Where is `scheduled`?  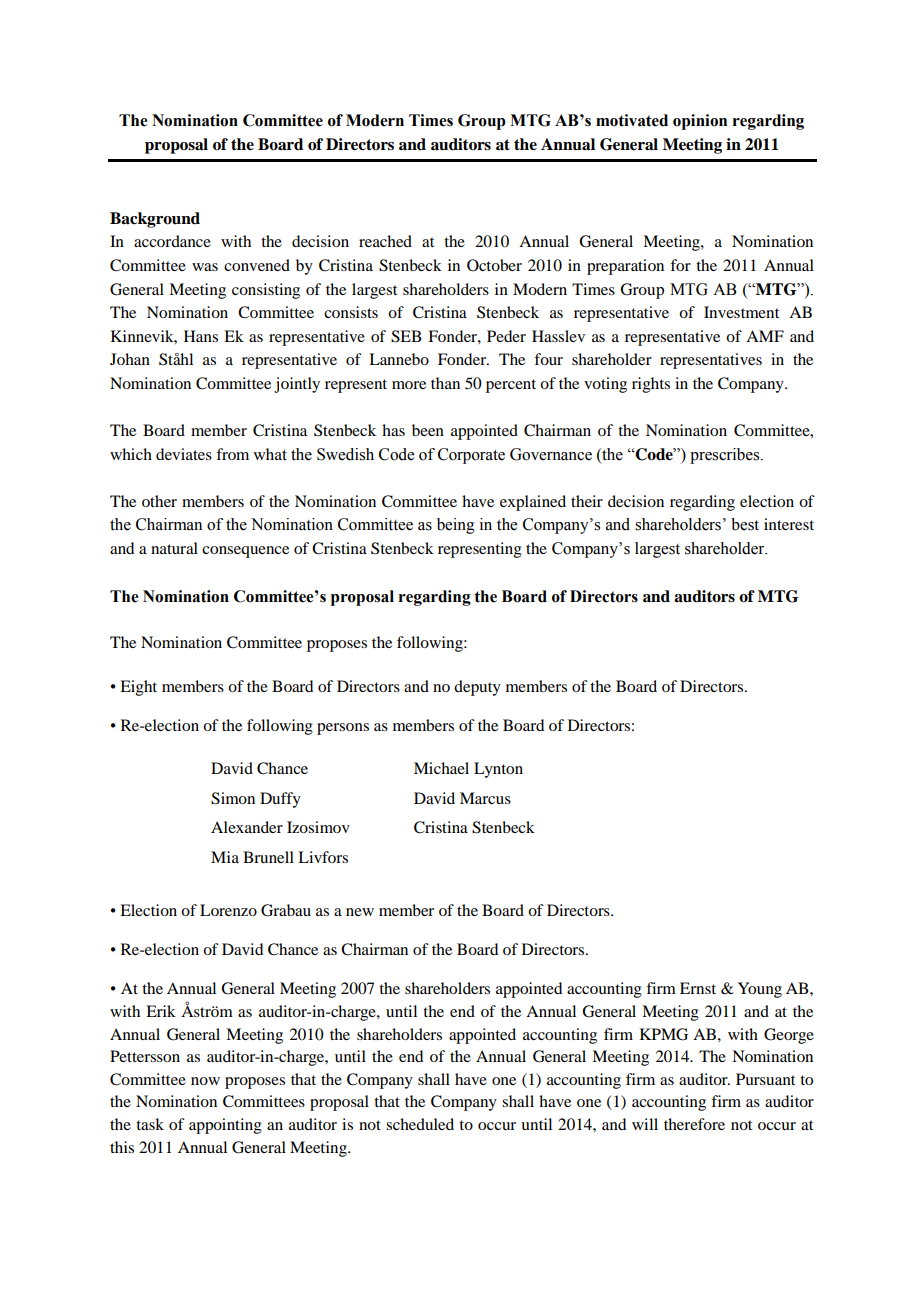
scheduled is located at coordinates (420, 1124).
